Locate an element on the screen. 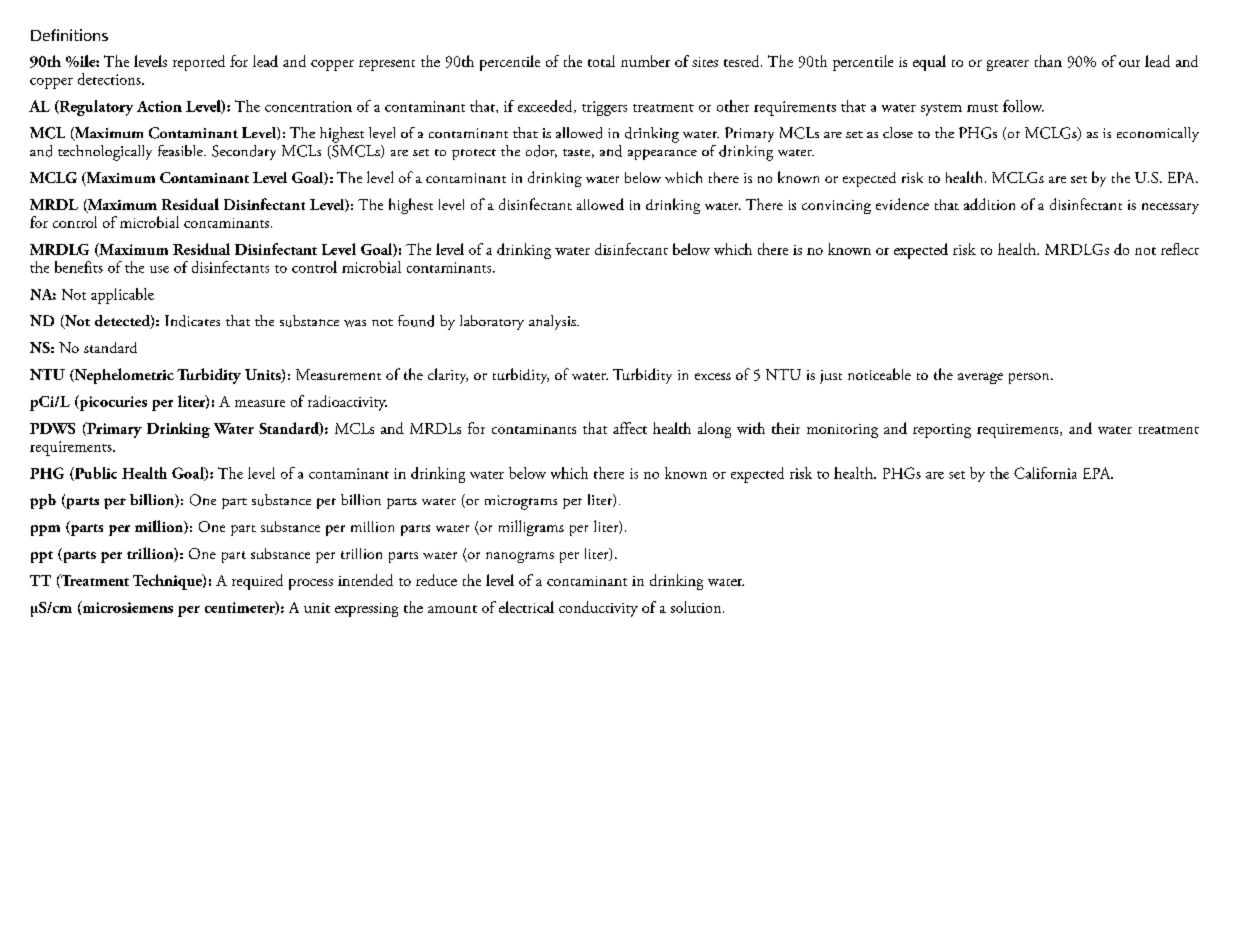 Image resolution: width=1233 pixels, height=952 pixels. Technique is located at coordinates (168, 582).
